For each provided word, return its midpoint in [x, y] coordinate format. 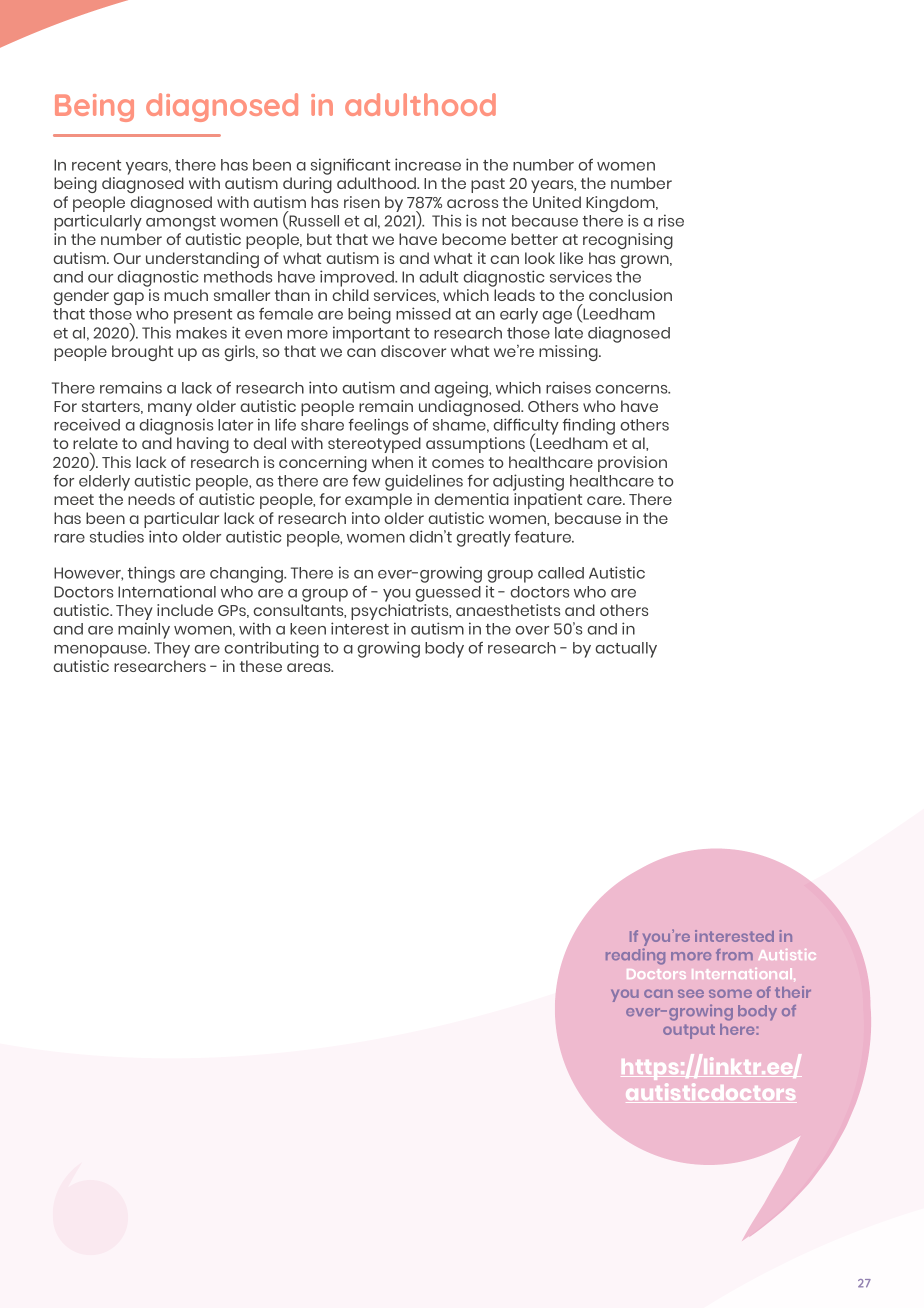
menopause [101, 651]
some [730, 993]
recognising [628, 241]
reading [635, 956]
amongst [181, 223]
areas [310, 667]
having [203, 445]
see [691, 993]
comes [458, 463]
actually [626, 650]
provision [632, 464]
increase [428, 164]
